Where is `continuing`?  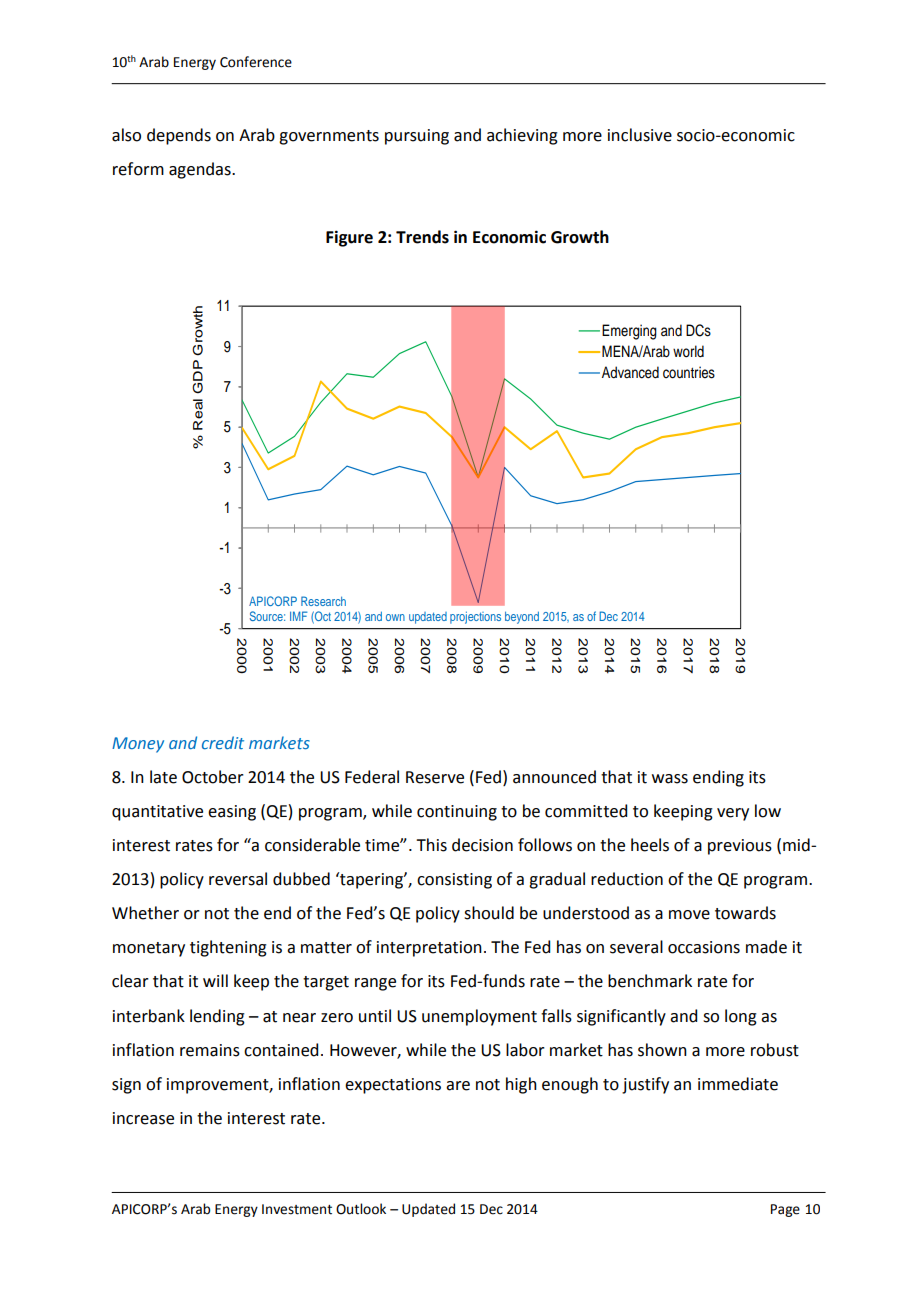 continuing is located at coordinates (457, 813).
